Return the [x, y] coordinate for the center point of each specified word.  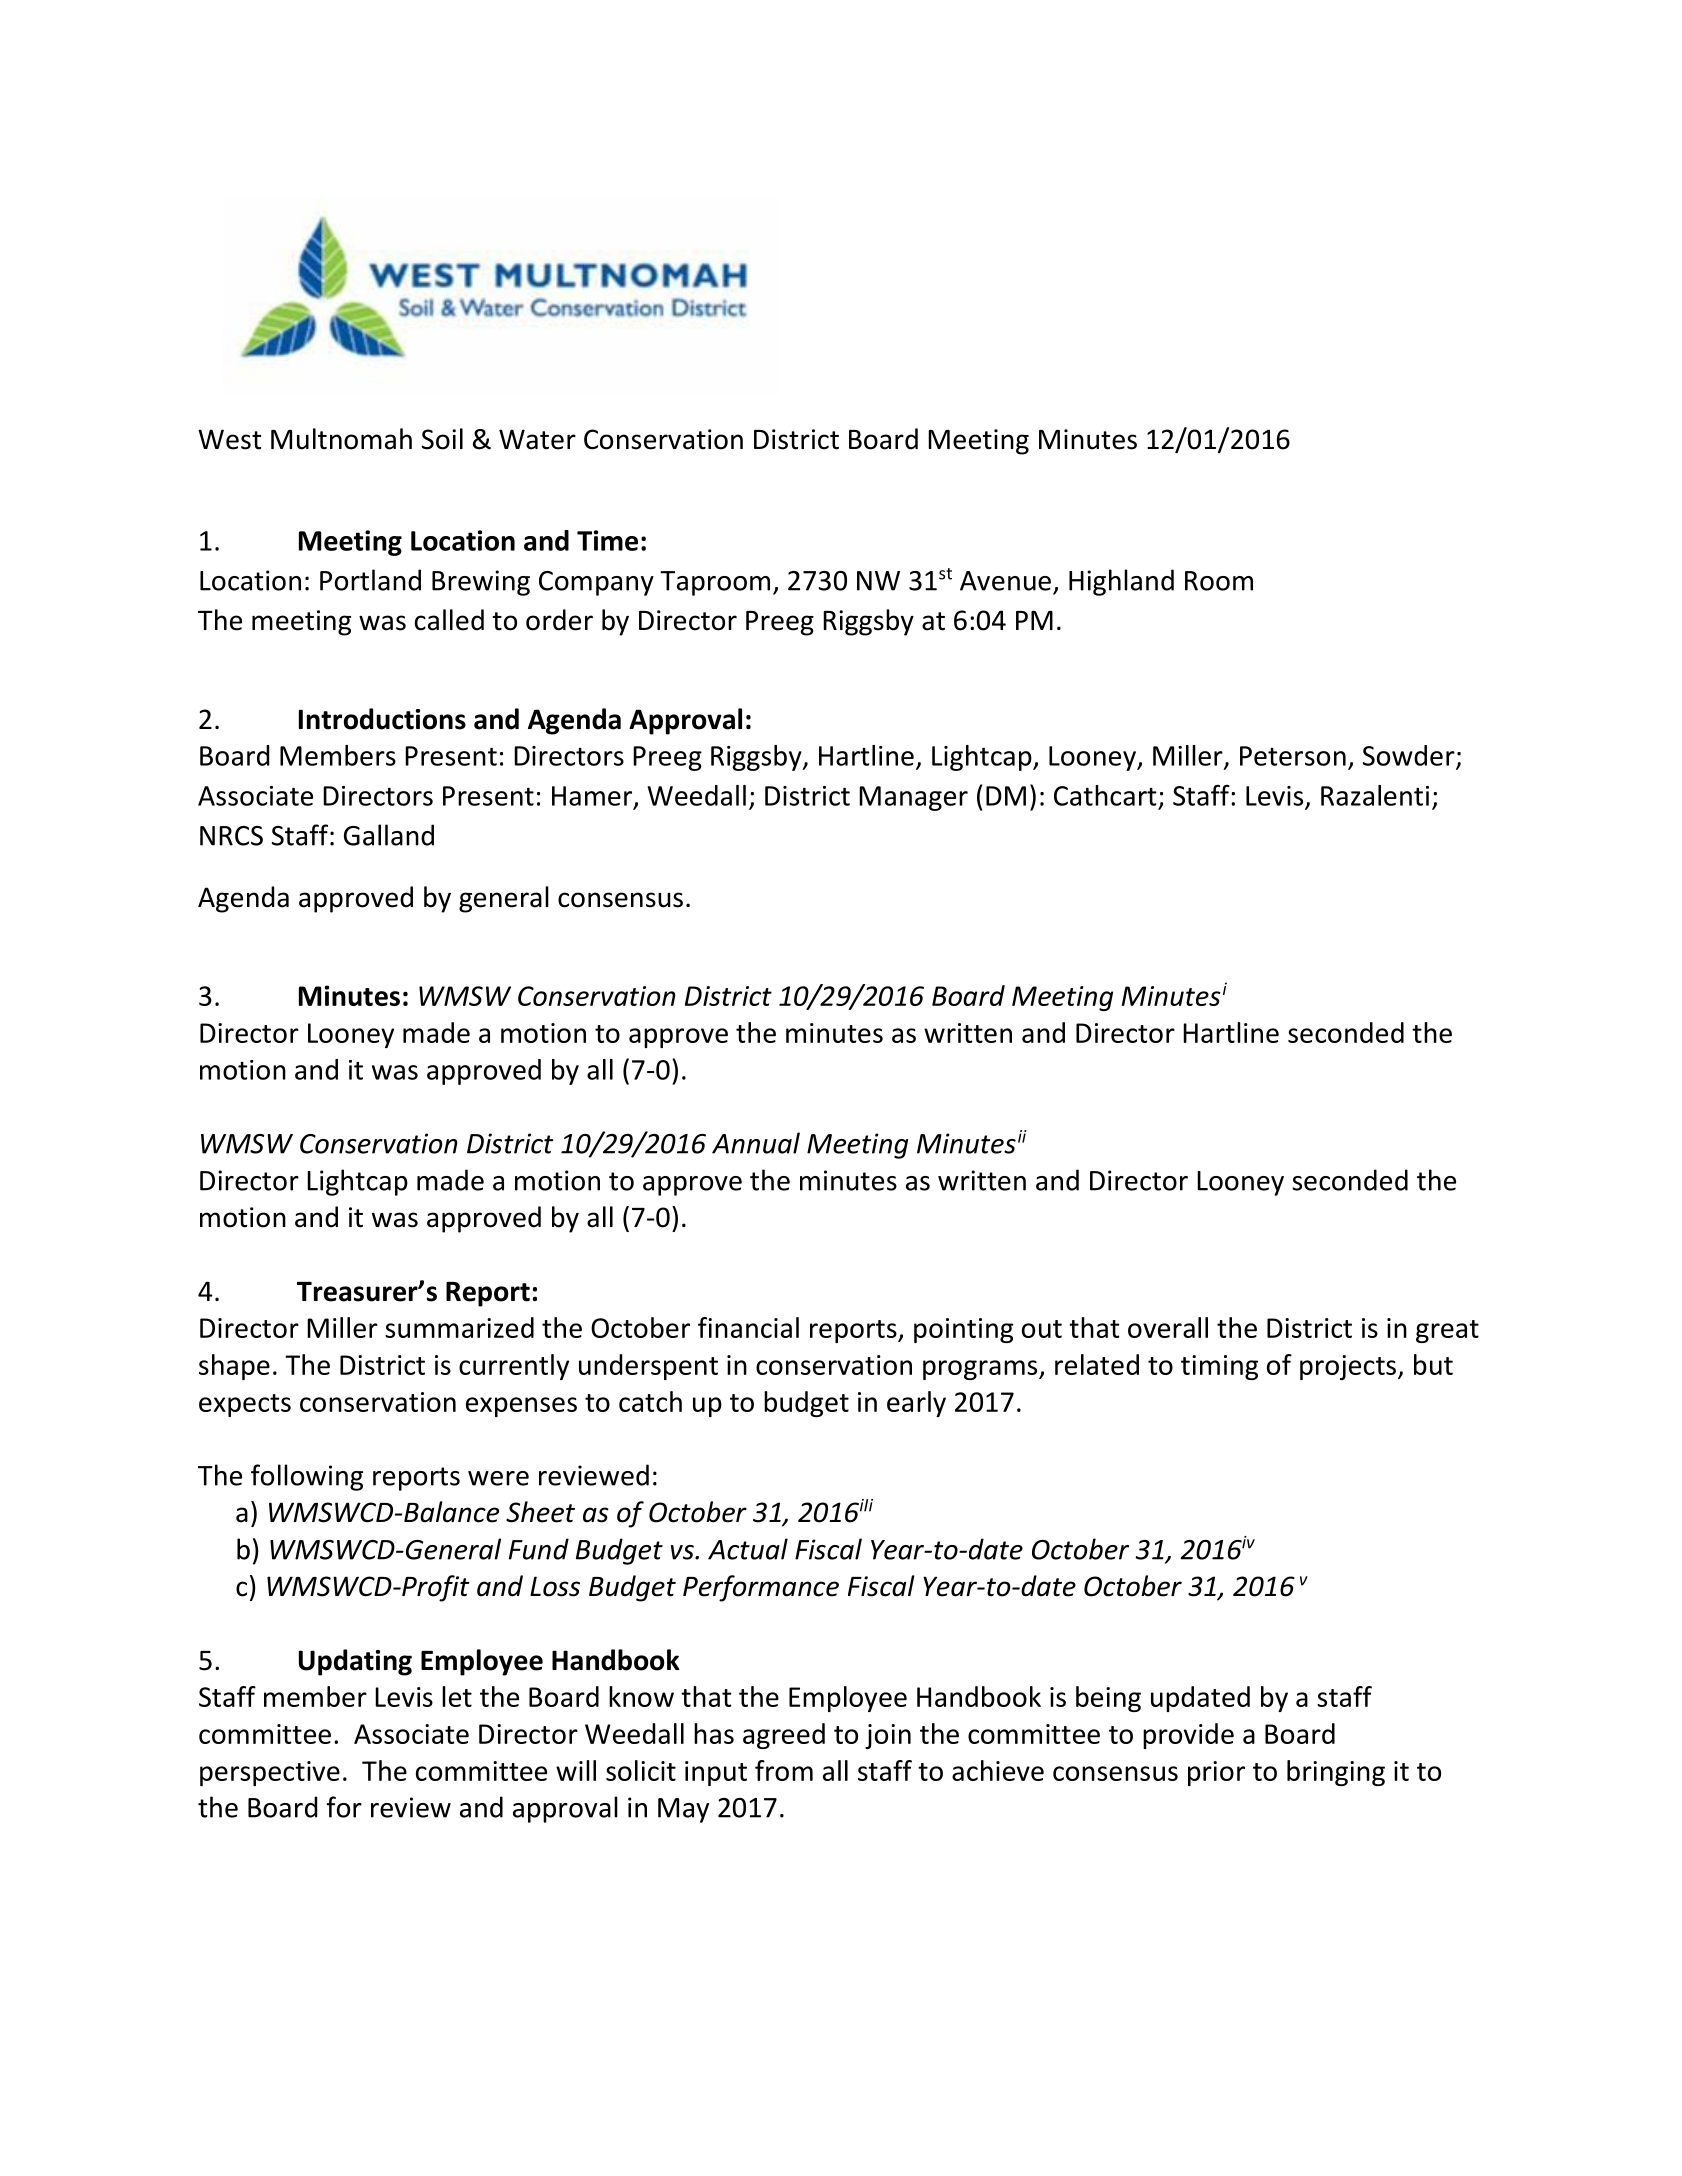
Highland [1121, 582]
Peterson [1293, 756]
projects [1348, 1367]
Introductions [382, 719]
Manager [913, 798]
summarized [459, 1327]
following [307, 1477]
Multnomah [341, 439]
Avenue [1005, 581]
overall [1168, 1327]
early [916, 1404]
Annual [756, 1143]
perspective [270, 1773]
